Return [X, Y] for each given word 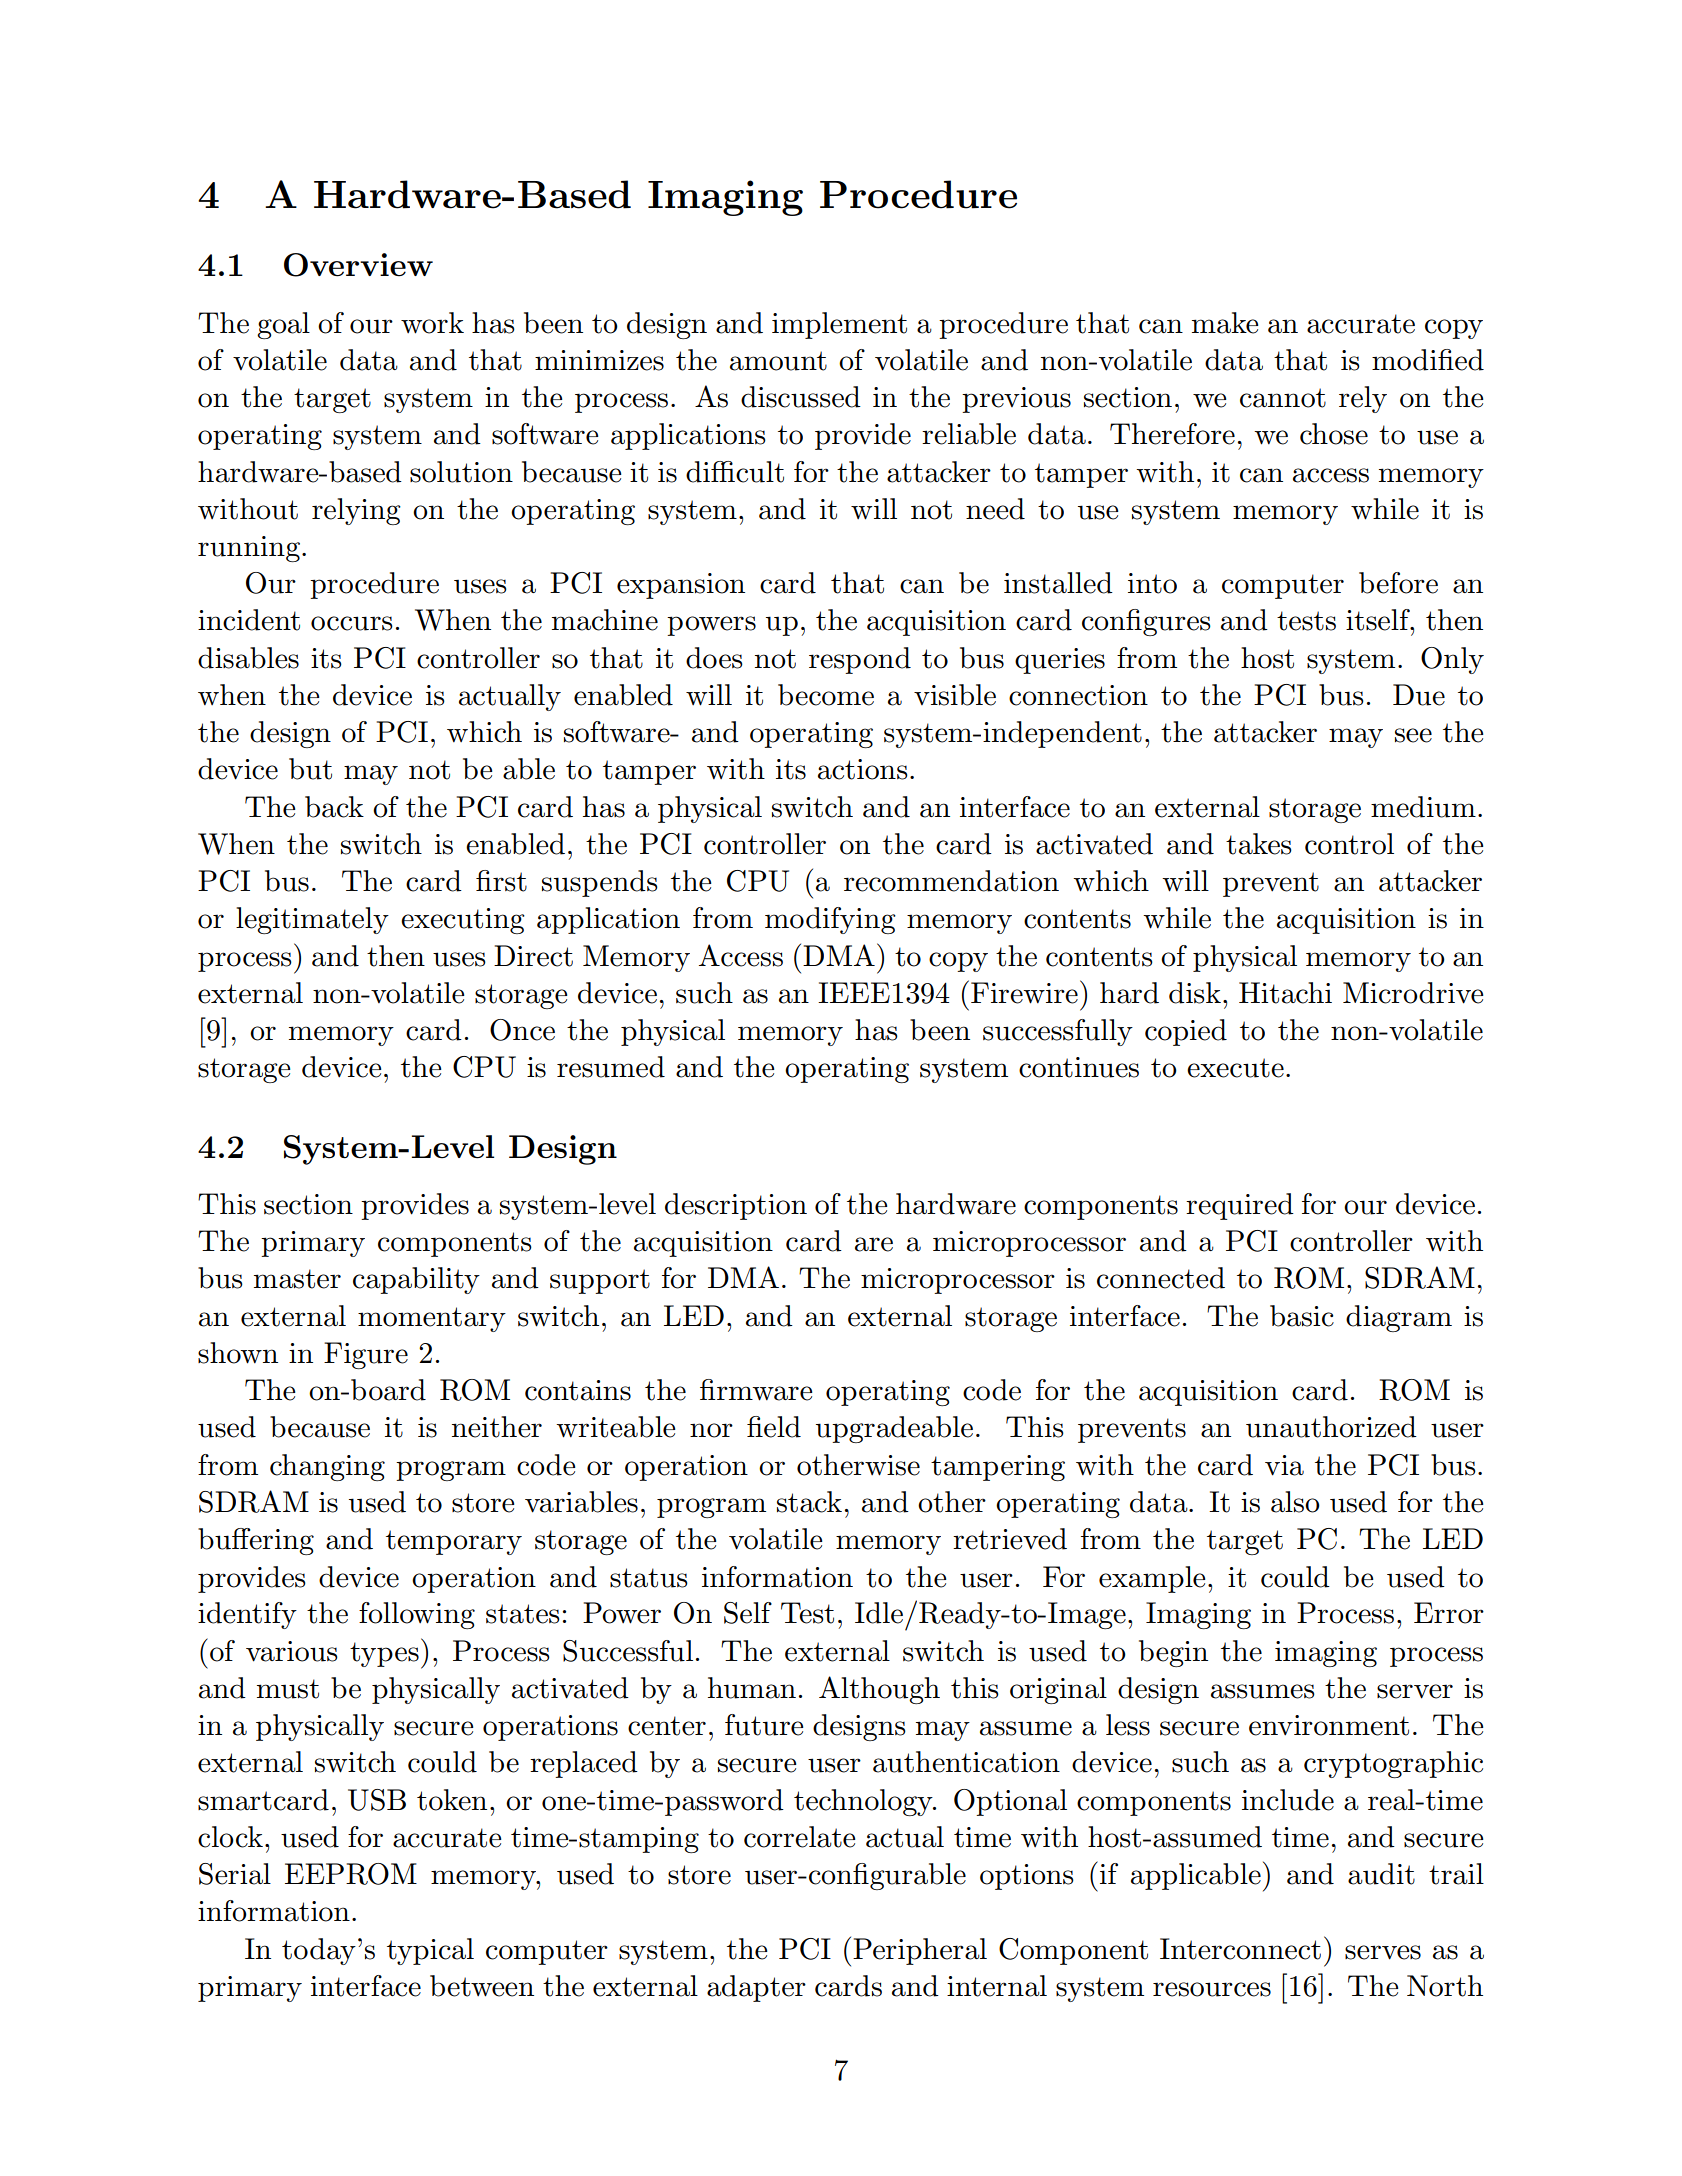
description [736, 1206]
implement [839, 325]
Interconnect [1240, 1949]
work [432, 323]
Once [522, 1030]
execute [1235, 1068]
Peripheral [920, 1951]
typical [430, 1951]
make [1225, 323]
